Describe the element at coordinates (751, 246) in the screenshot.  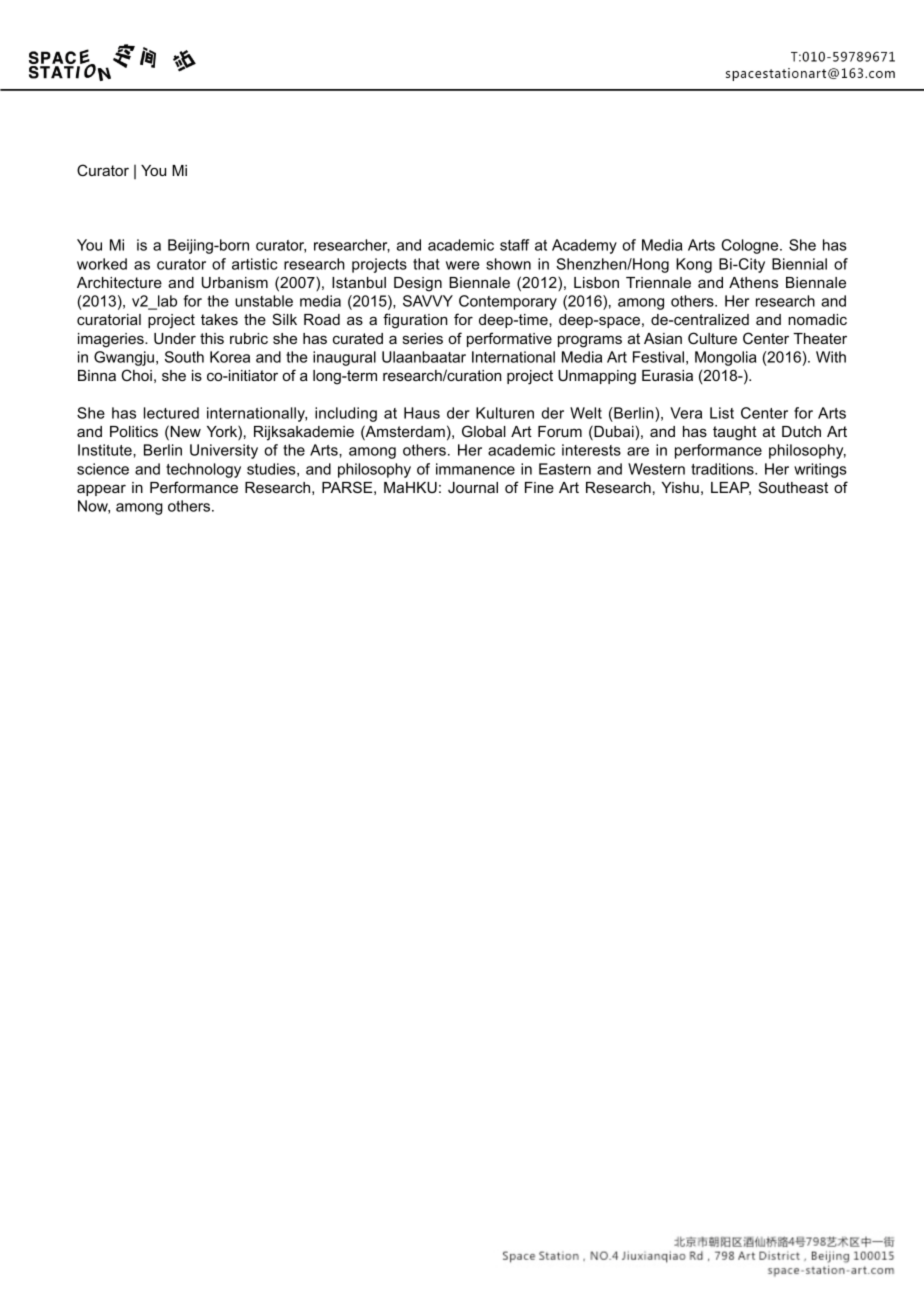
I see `Cologne` at that location.
